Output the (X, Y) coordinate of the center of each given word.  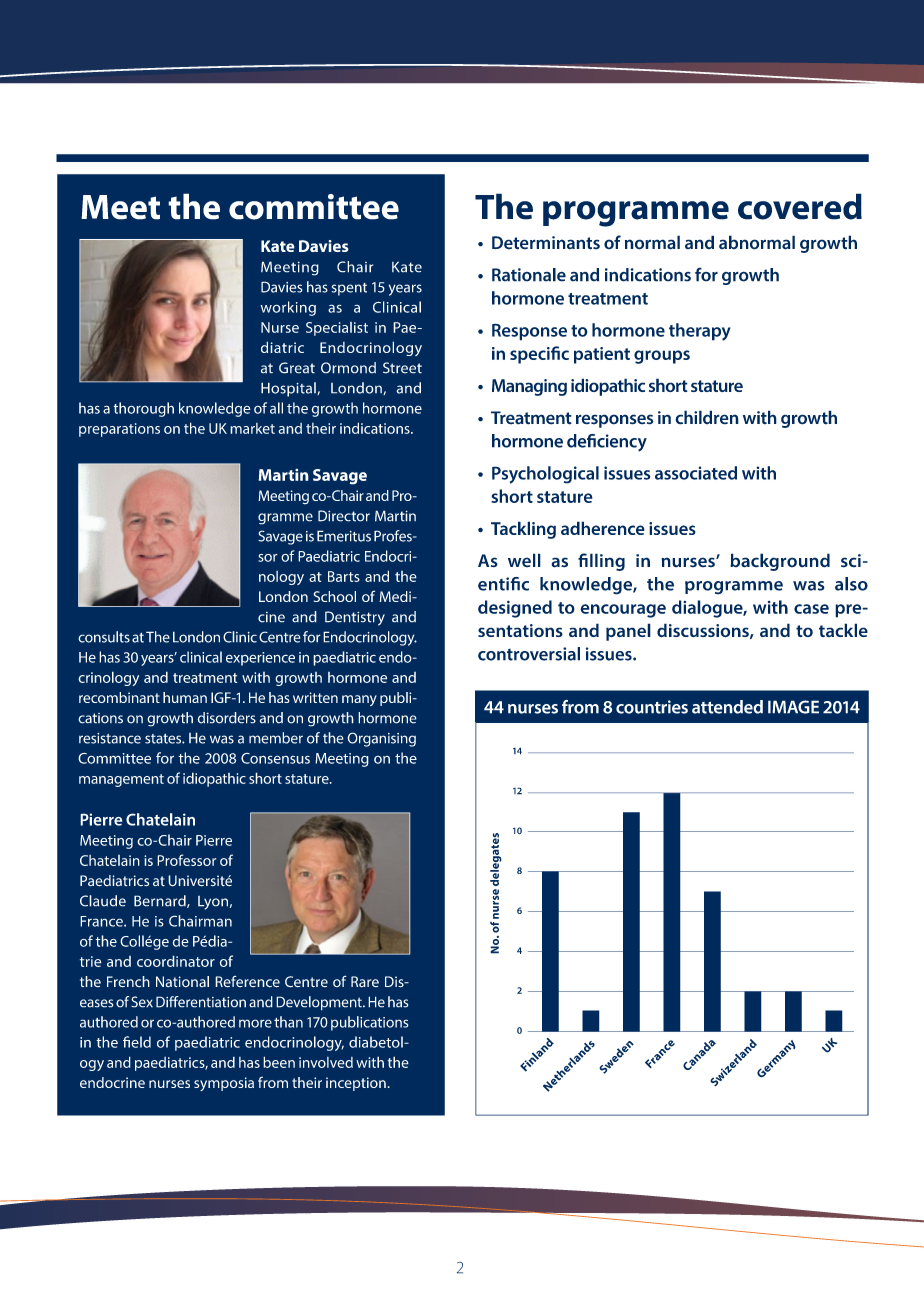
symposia (224, 1084)
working (288, 308)
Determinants (546, 243)
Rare (365, 982)
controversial (529, 654)
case (811, 609)
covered (800, 206)
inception (357, 1084)
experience (260, 659)
